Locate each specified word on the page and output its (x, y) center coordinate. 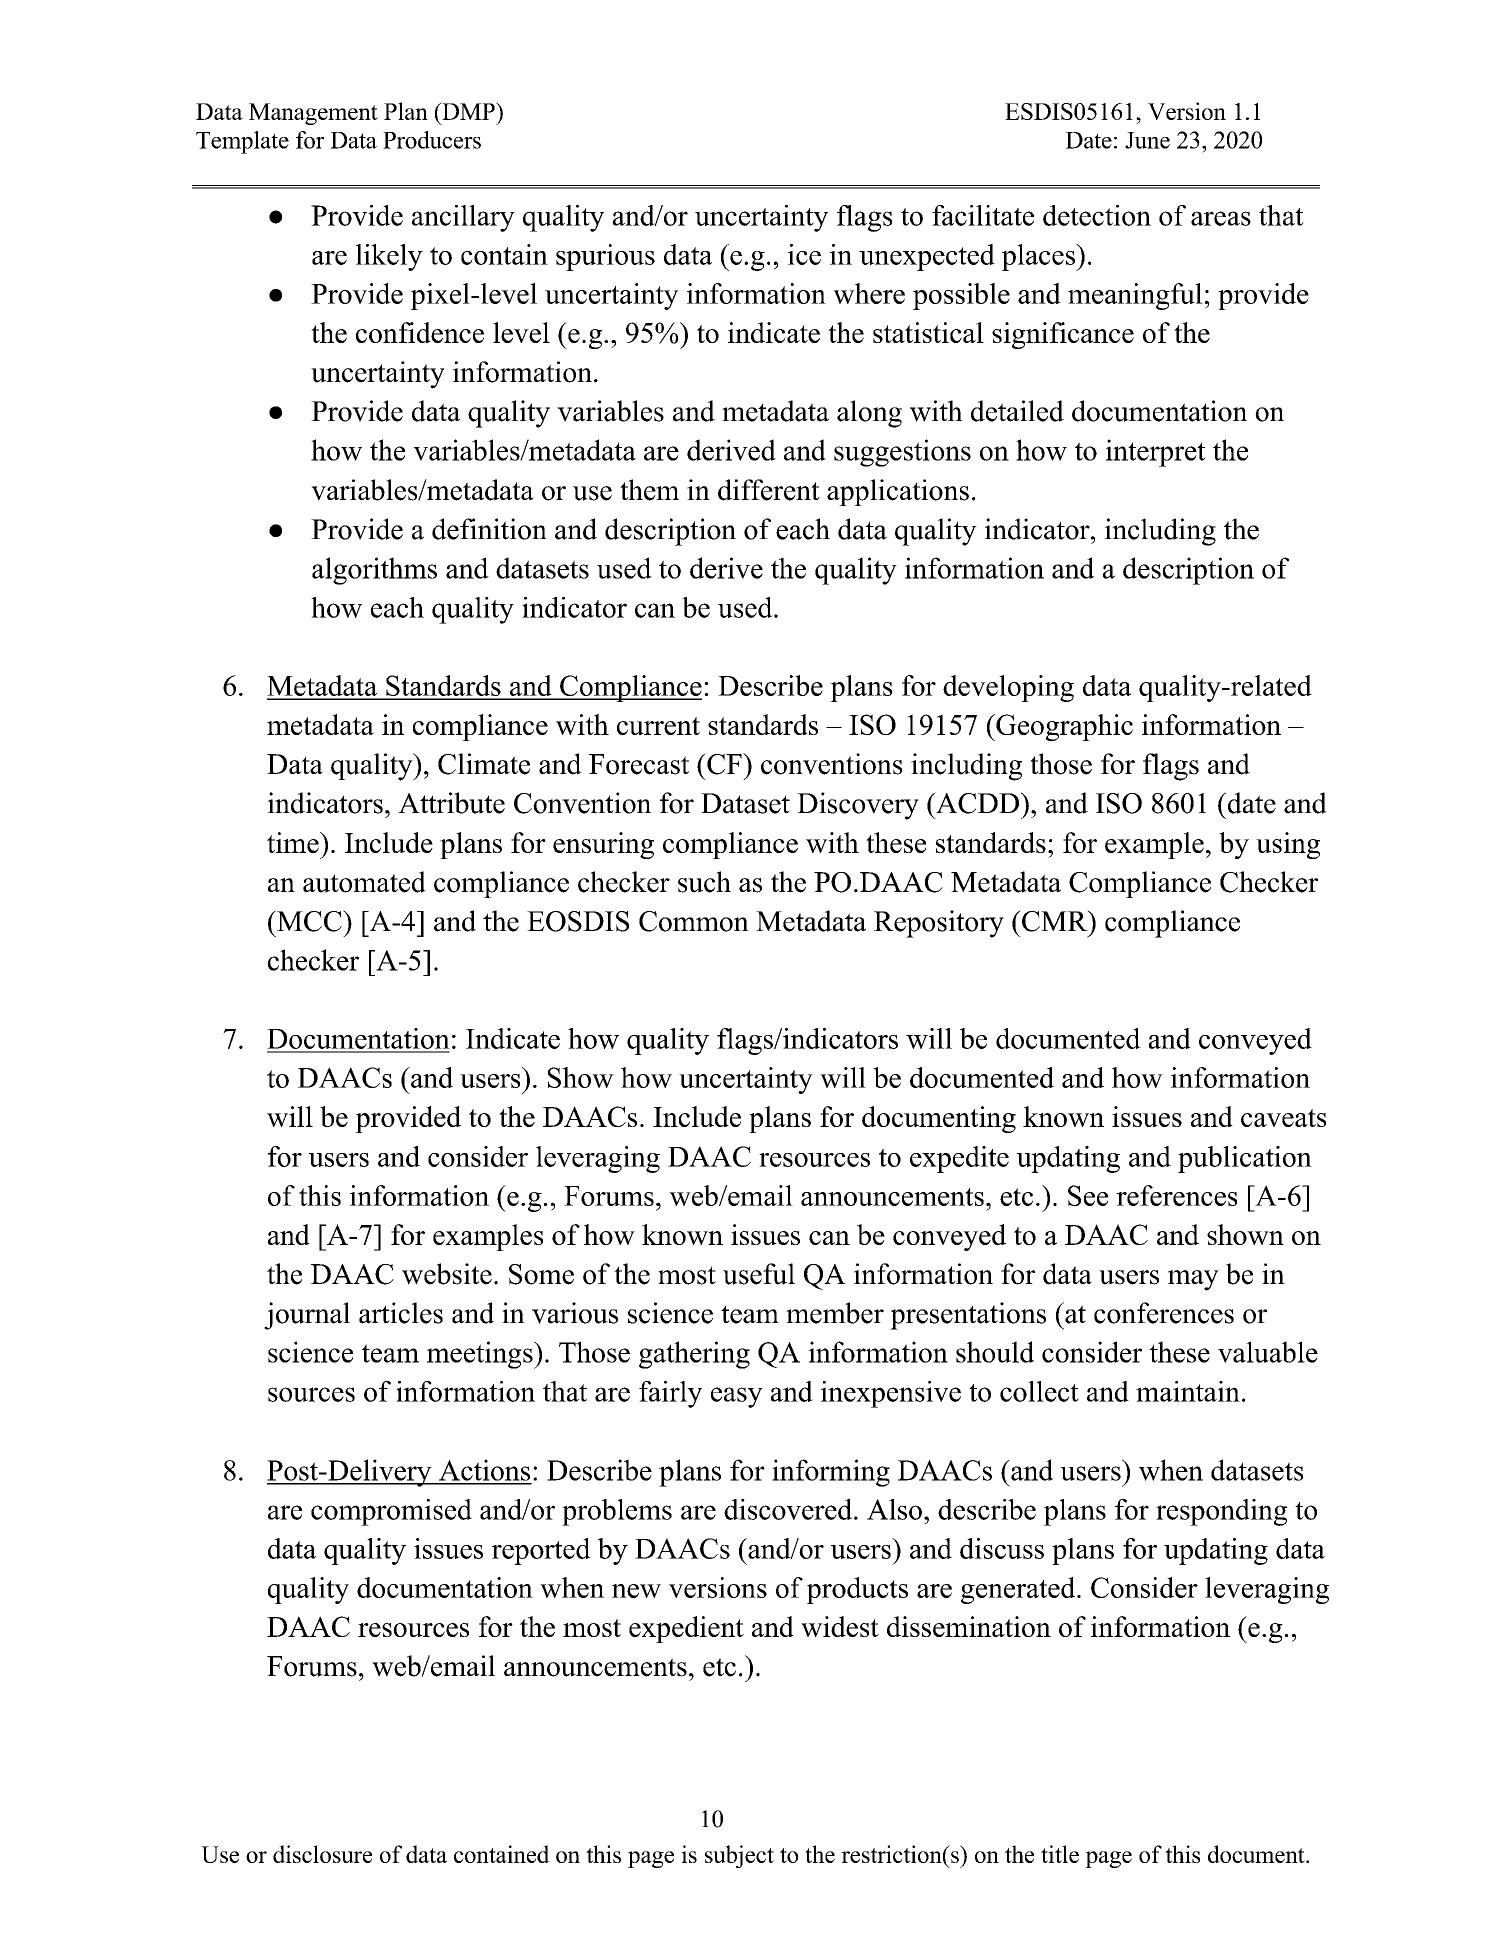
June (1147, 140)
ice (804, 254)
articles (401, 1313)
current (658, 726)
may (1193, 1280)
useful (759, 1274)
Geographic (1063, 727)
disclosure (322, 1854)
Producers (432, 140)
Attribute (451, 803)
